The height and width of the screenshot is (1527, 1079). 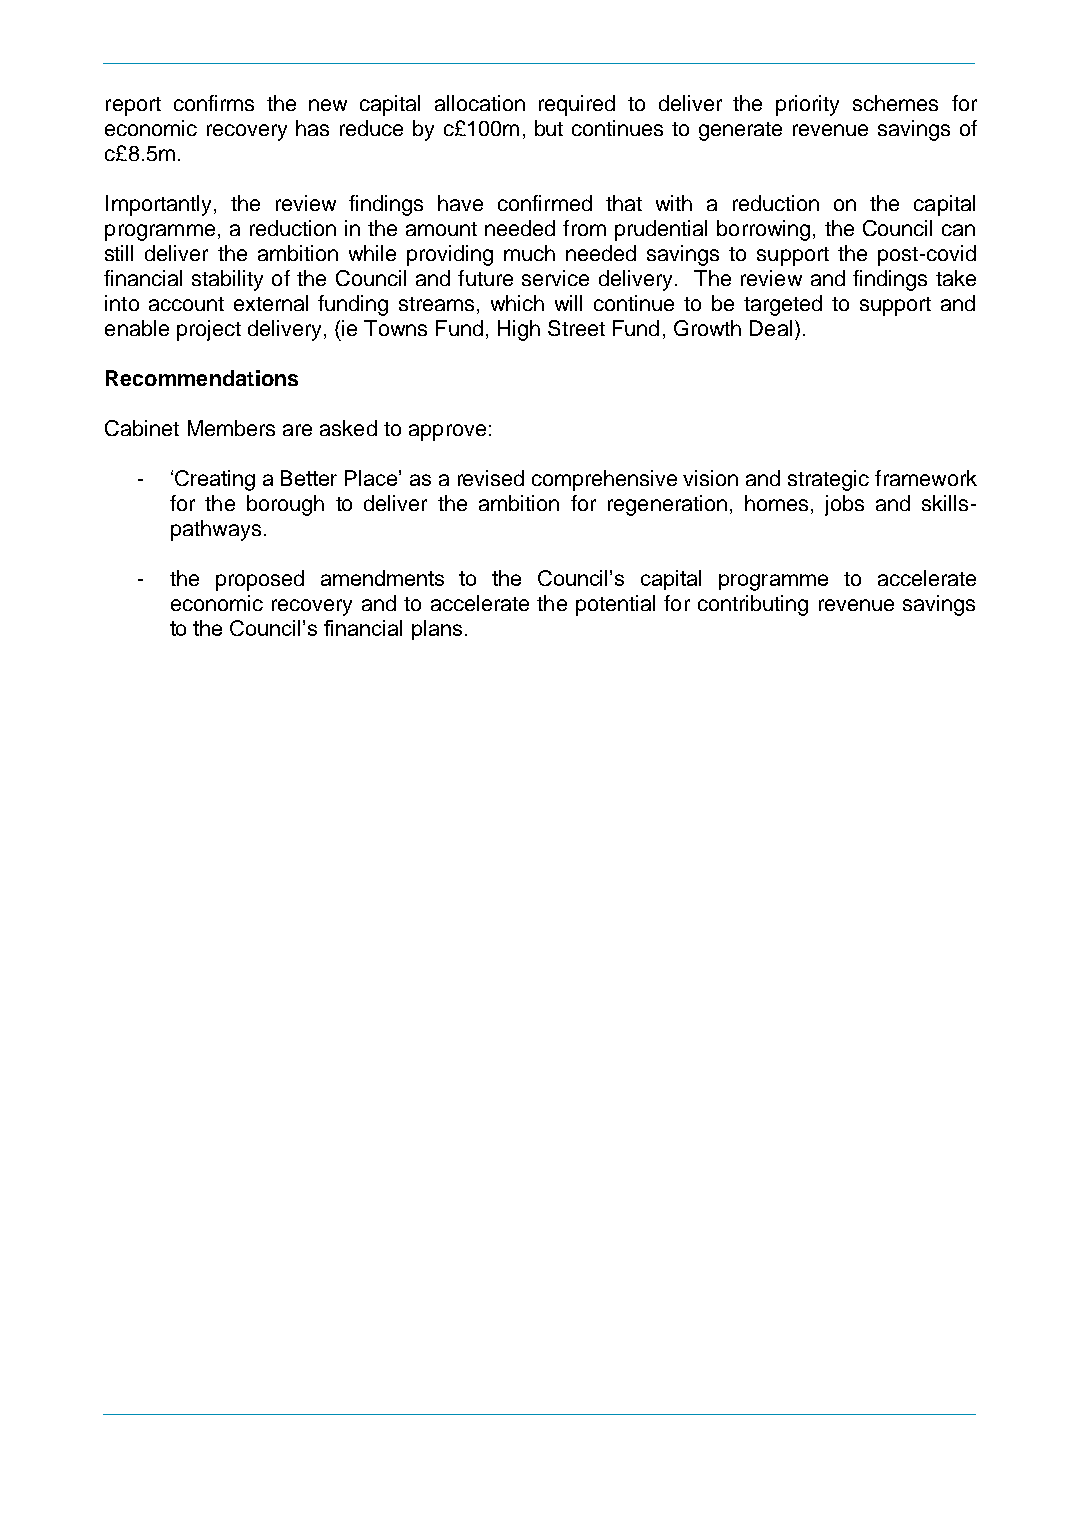 I want to click on confirms, so click(x=214, y=103).
